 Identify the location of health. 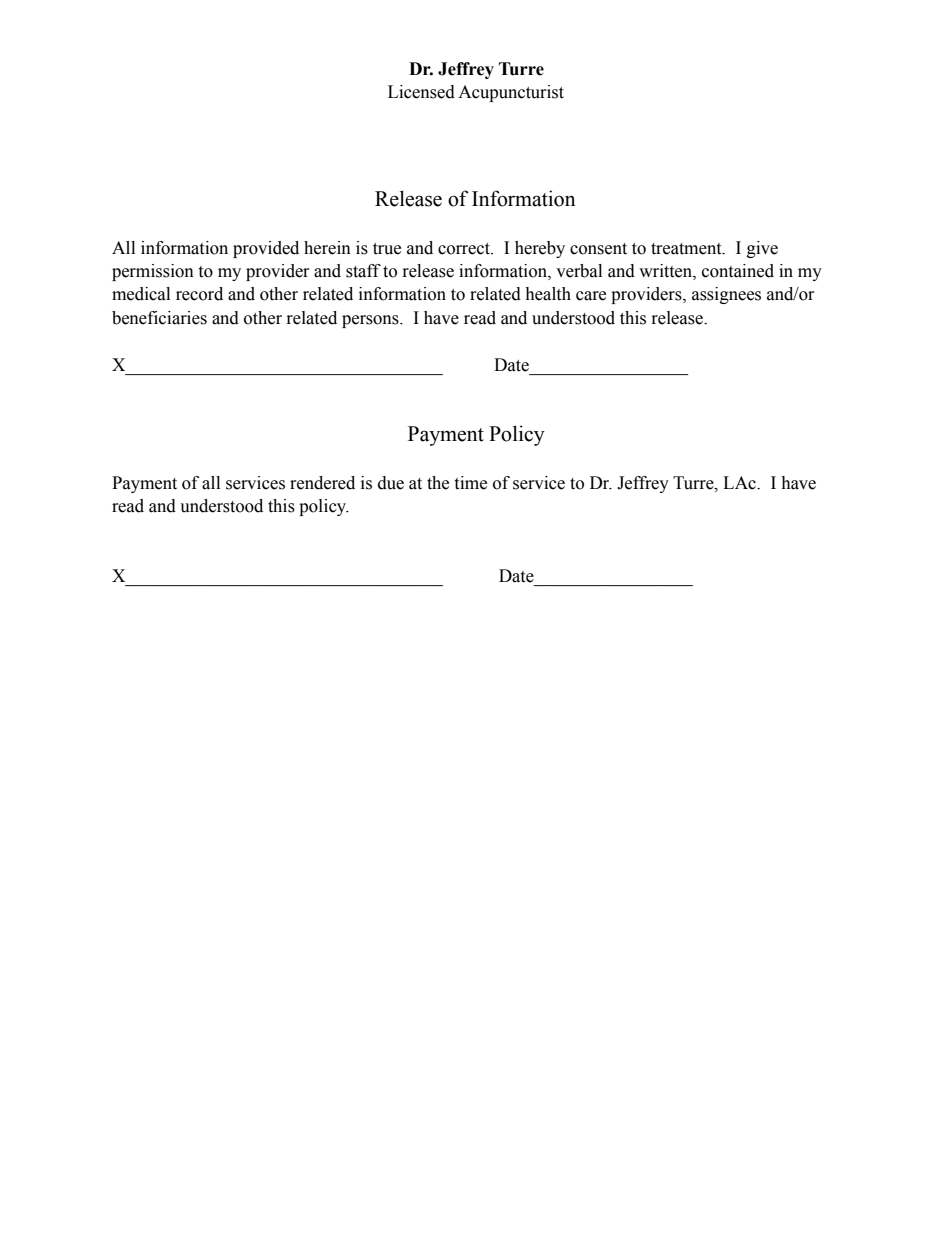
(548, 294).
